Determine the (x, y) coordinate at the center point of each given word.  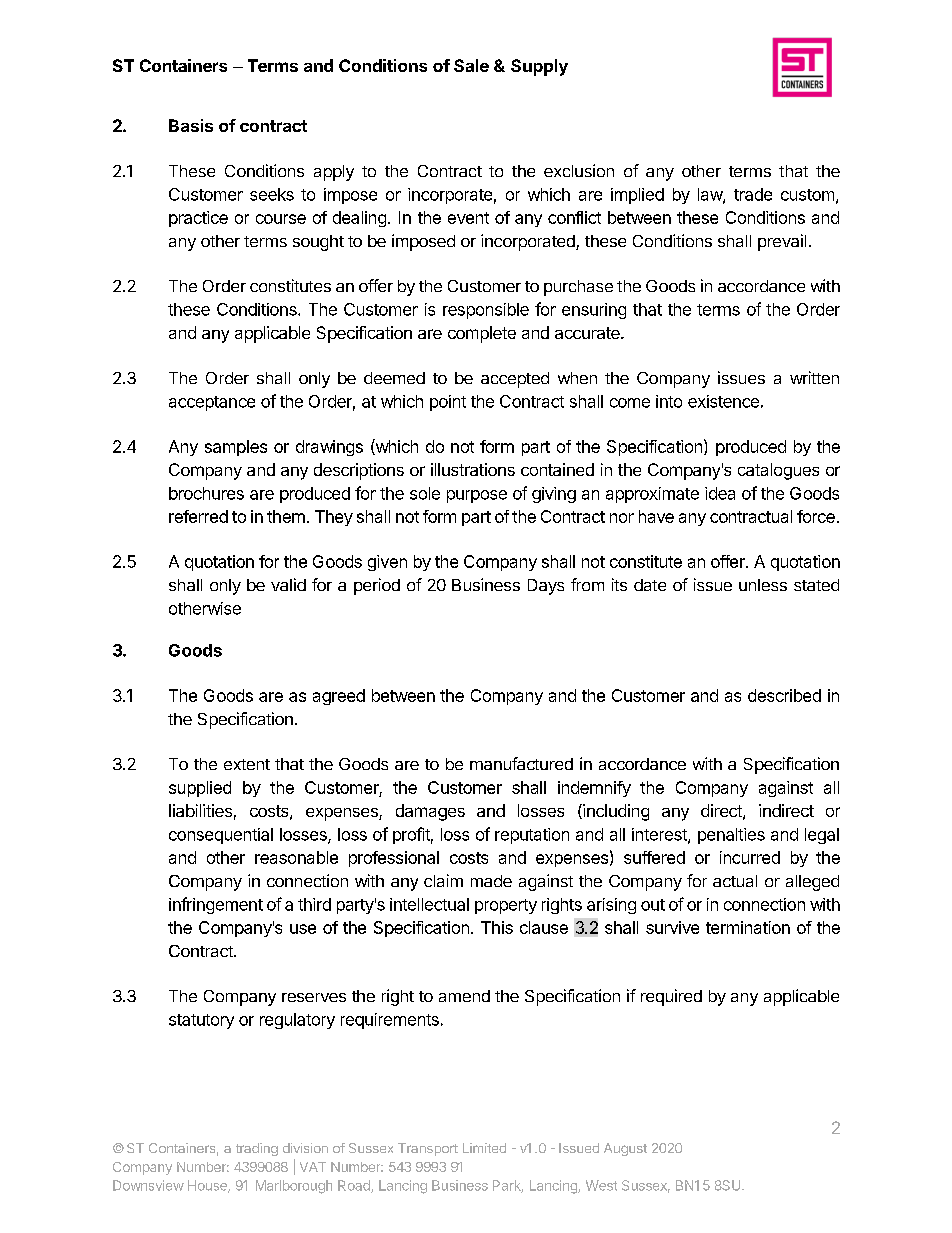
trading (257, 1149)
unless (763, 585)
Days (546, 587)
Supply (539, 67)
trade (753, 194)
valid (288, 584)
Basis (191, 125)
